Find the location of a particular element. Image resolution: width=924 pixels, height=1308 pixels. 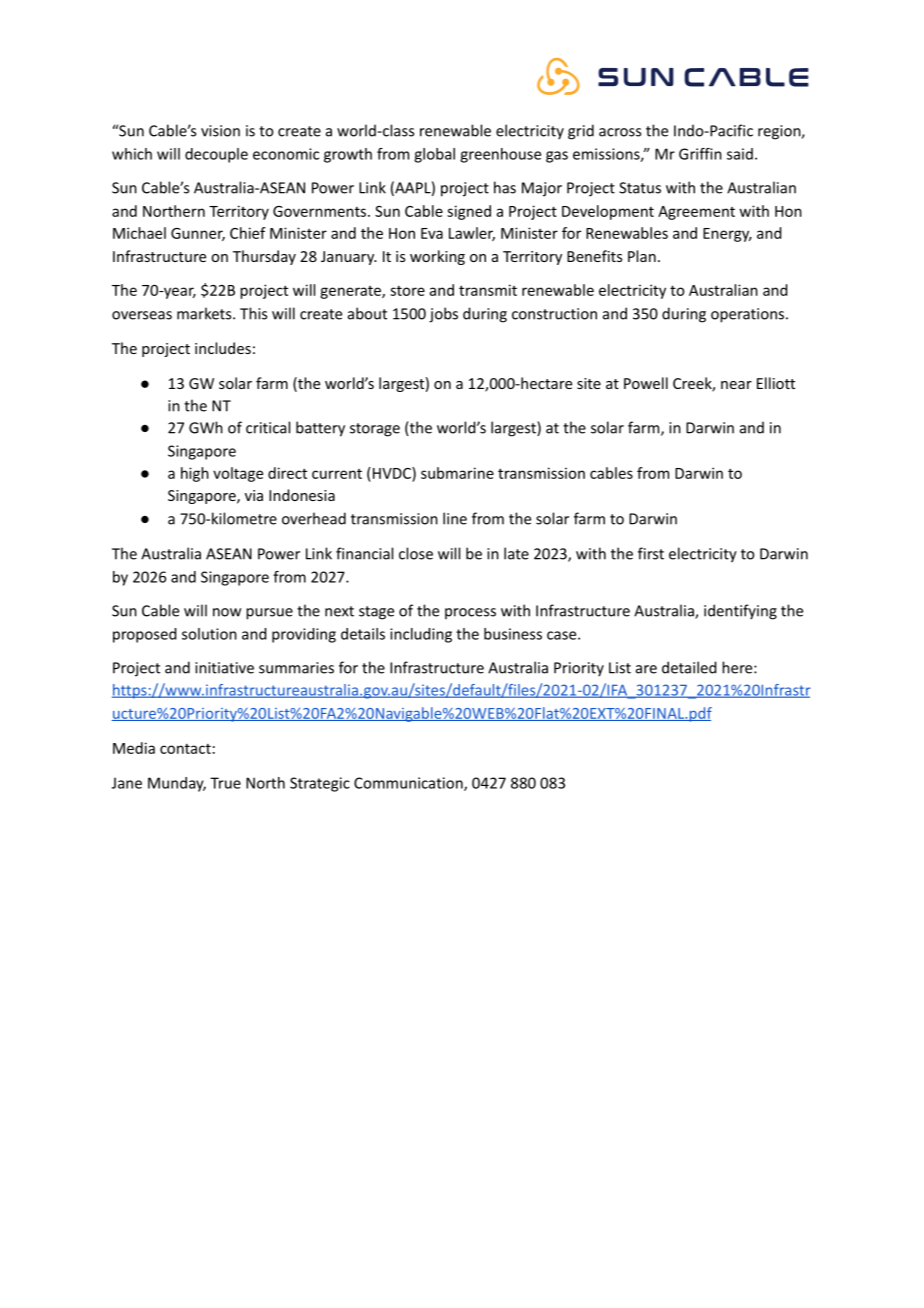

first is located at coordinates (651, 553).
